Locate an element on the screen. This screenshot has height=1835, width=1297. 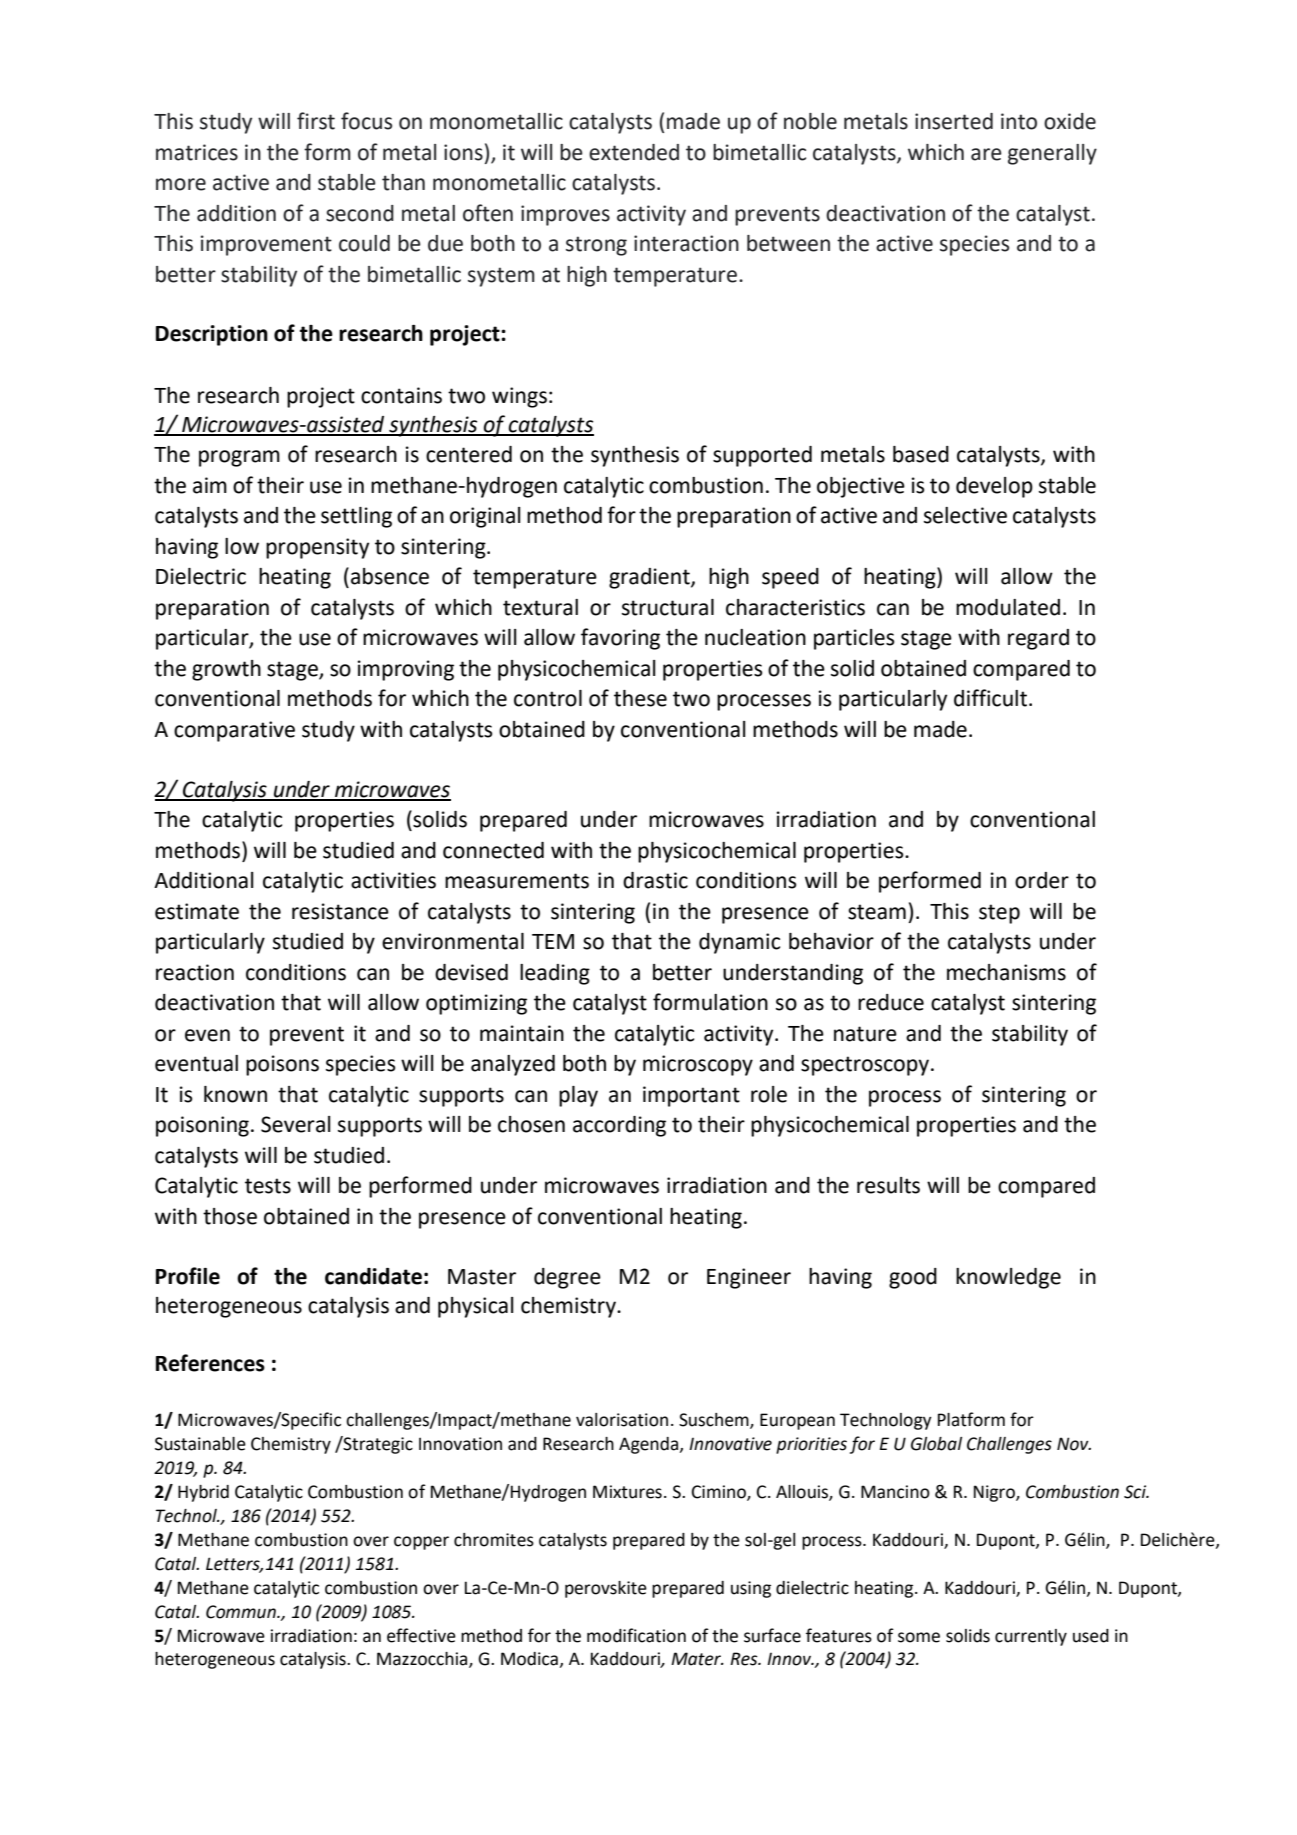
modification is located at coordinates (636, 1635).
